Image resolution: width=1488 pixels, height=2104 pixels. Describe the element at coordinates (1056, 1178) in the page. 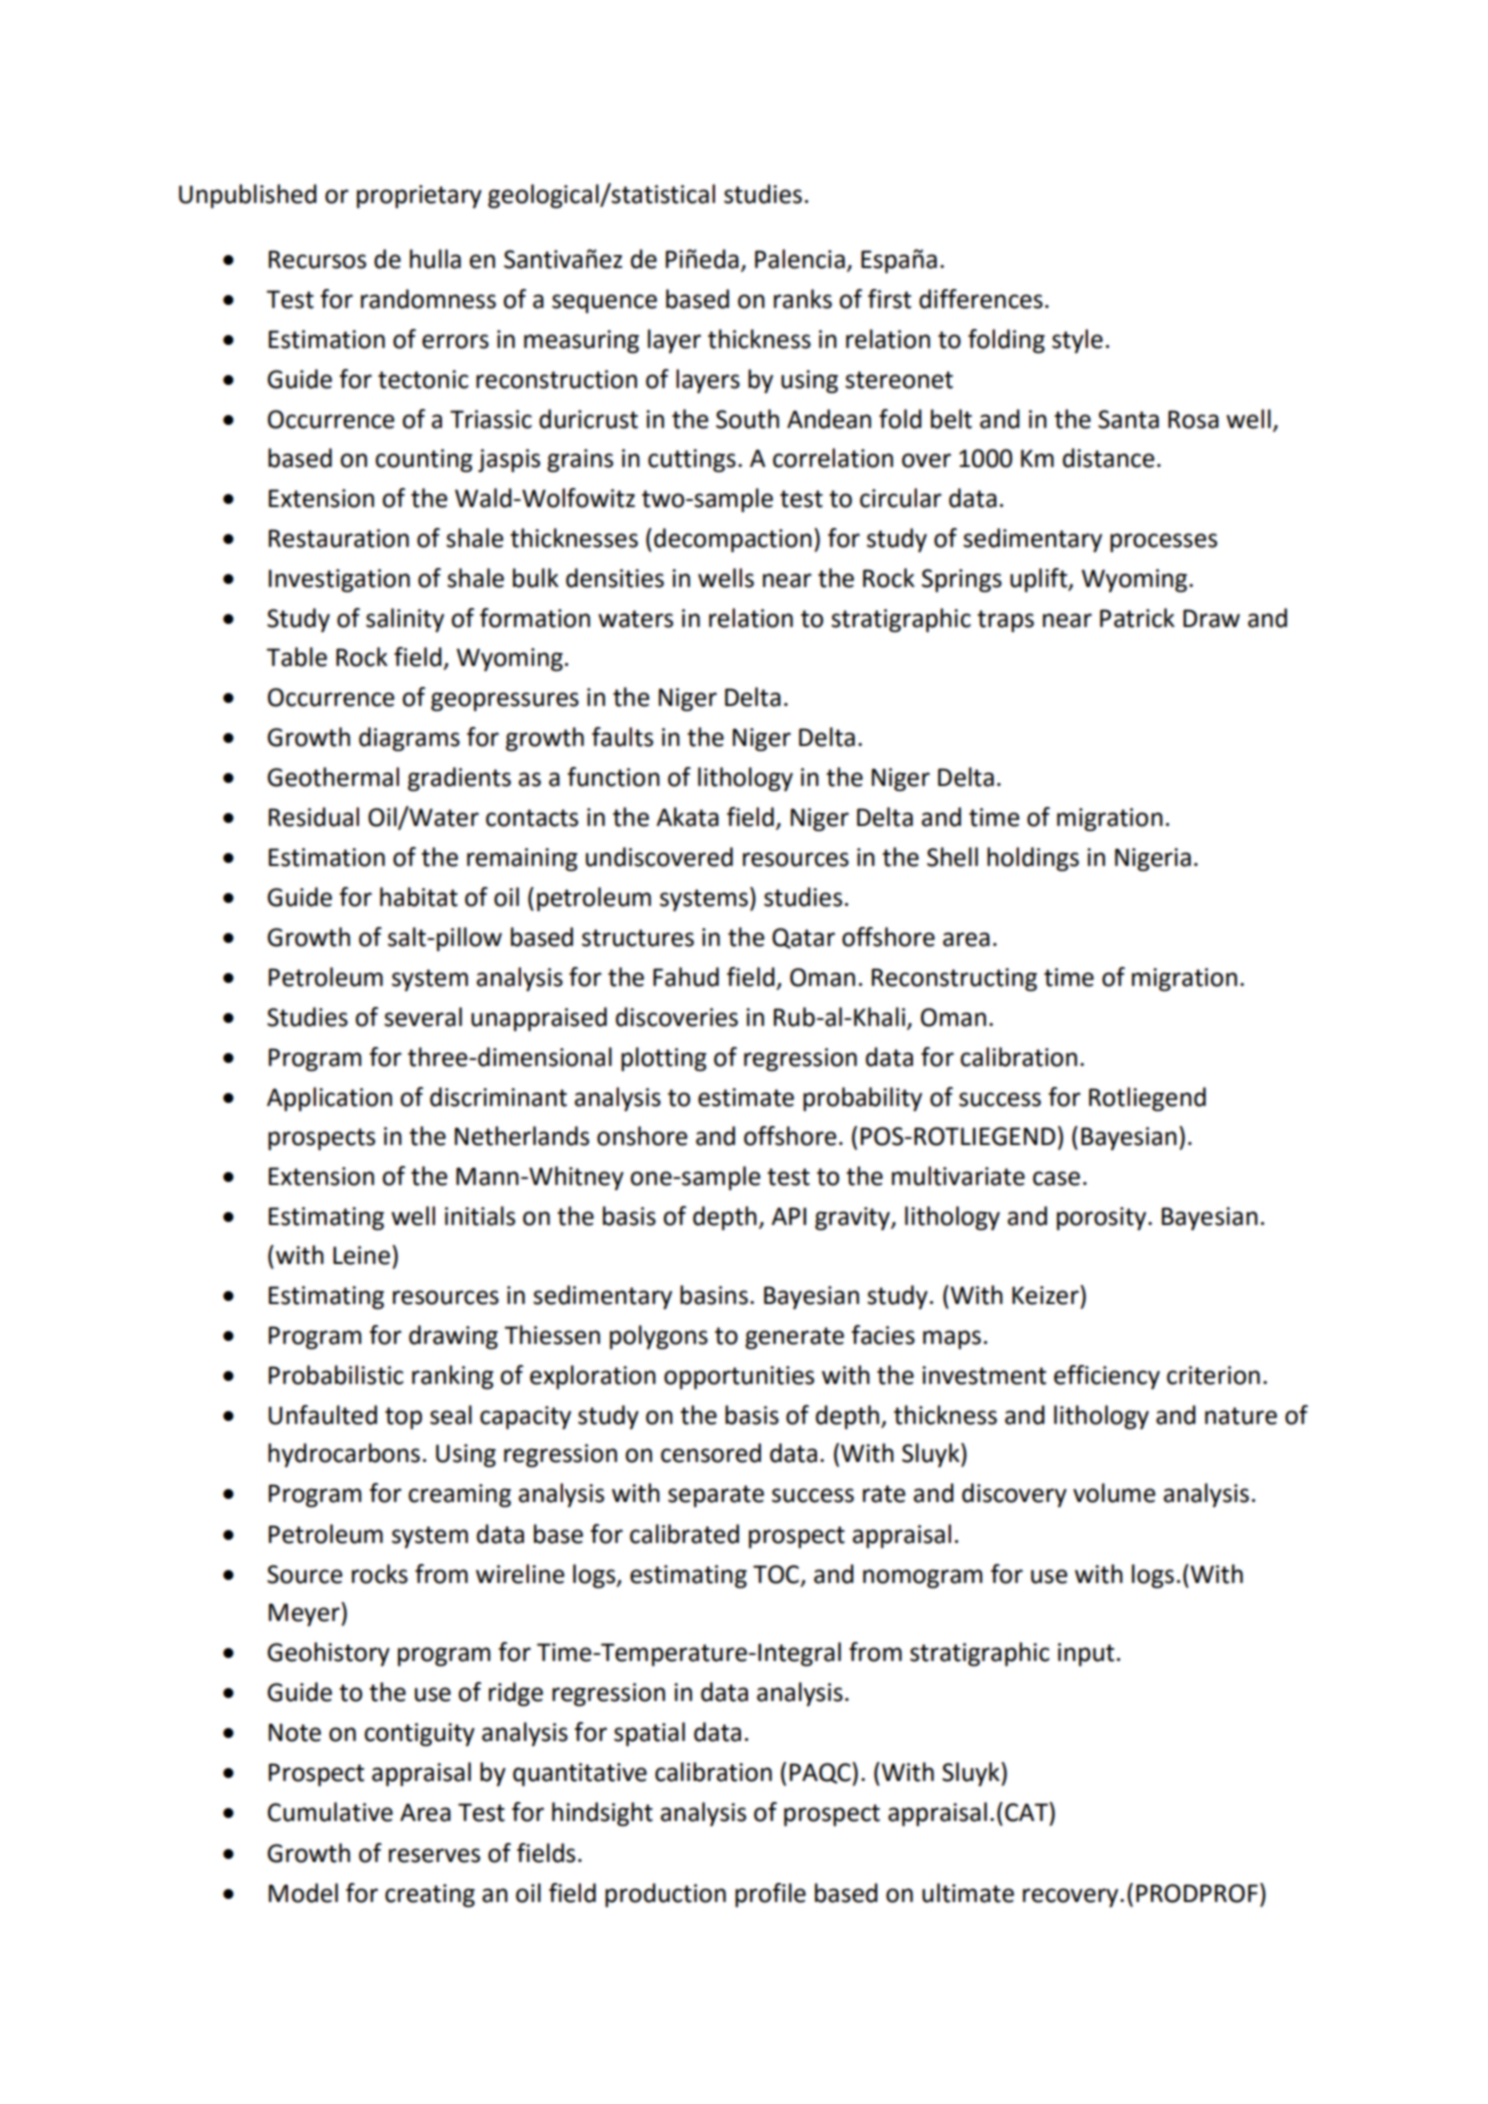

I see `case` at that location.
